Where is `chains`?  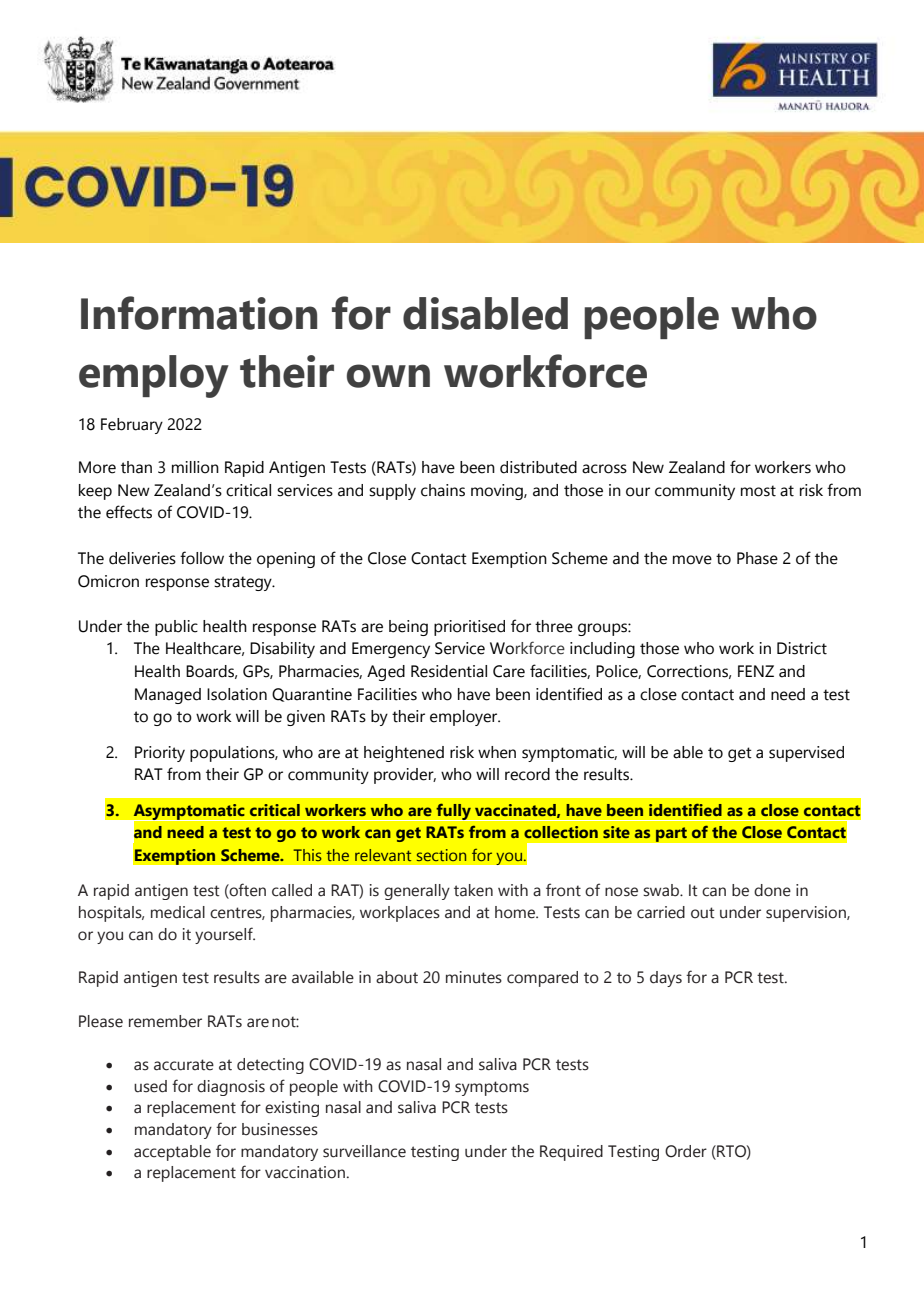 chains is located at coordinates (443, 490).
